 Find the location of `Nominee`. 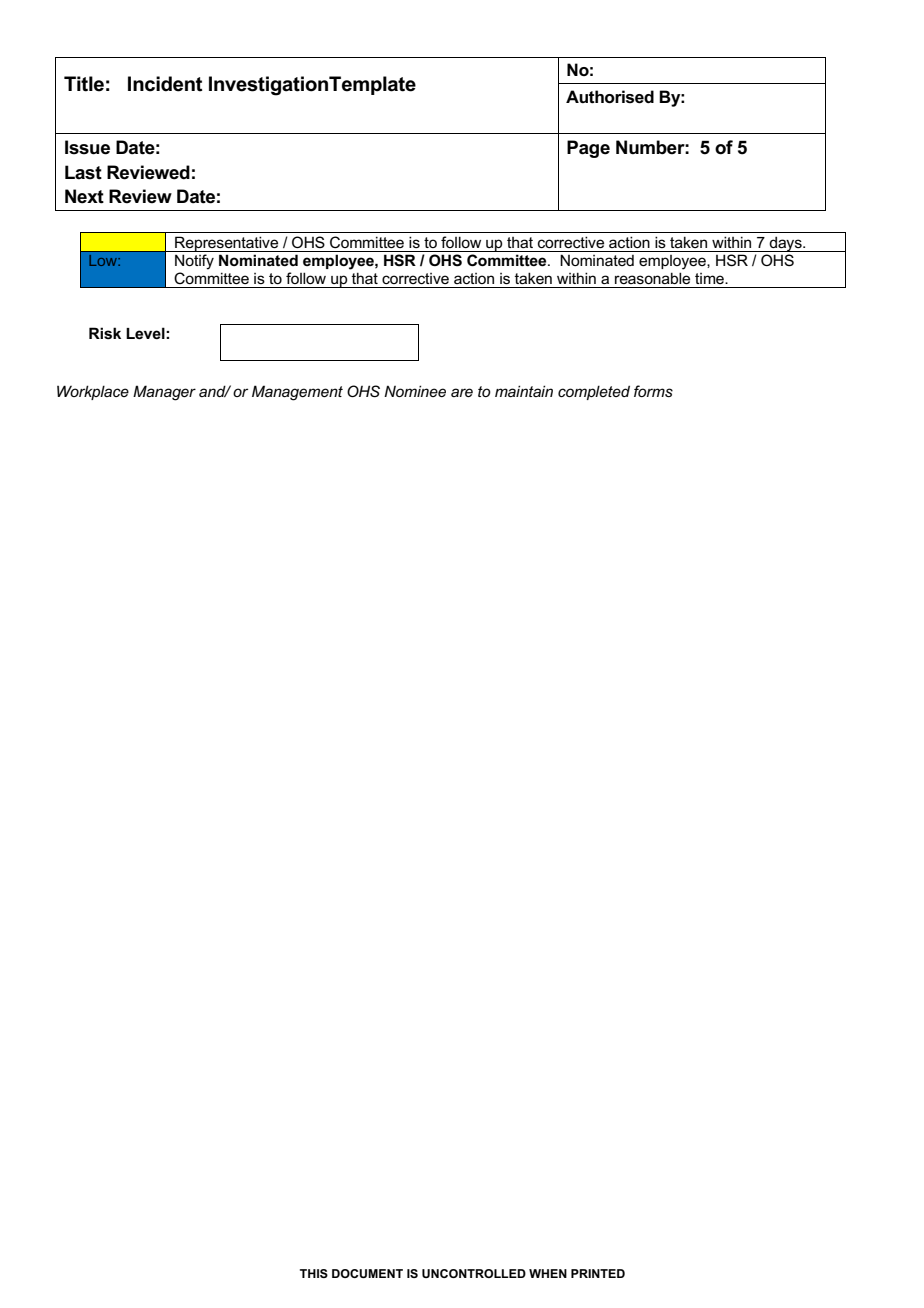

Nominee is located at coordinates (415, 391).
